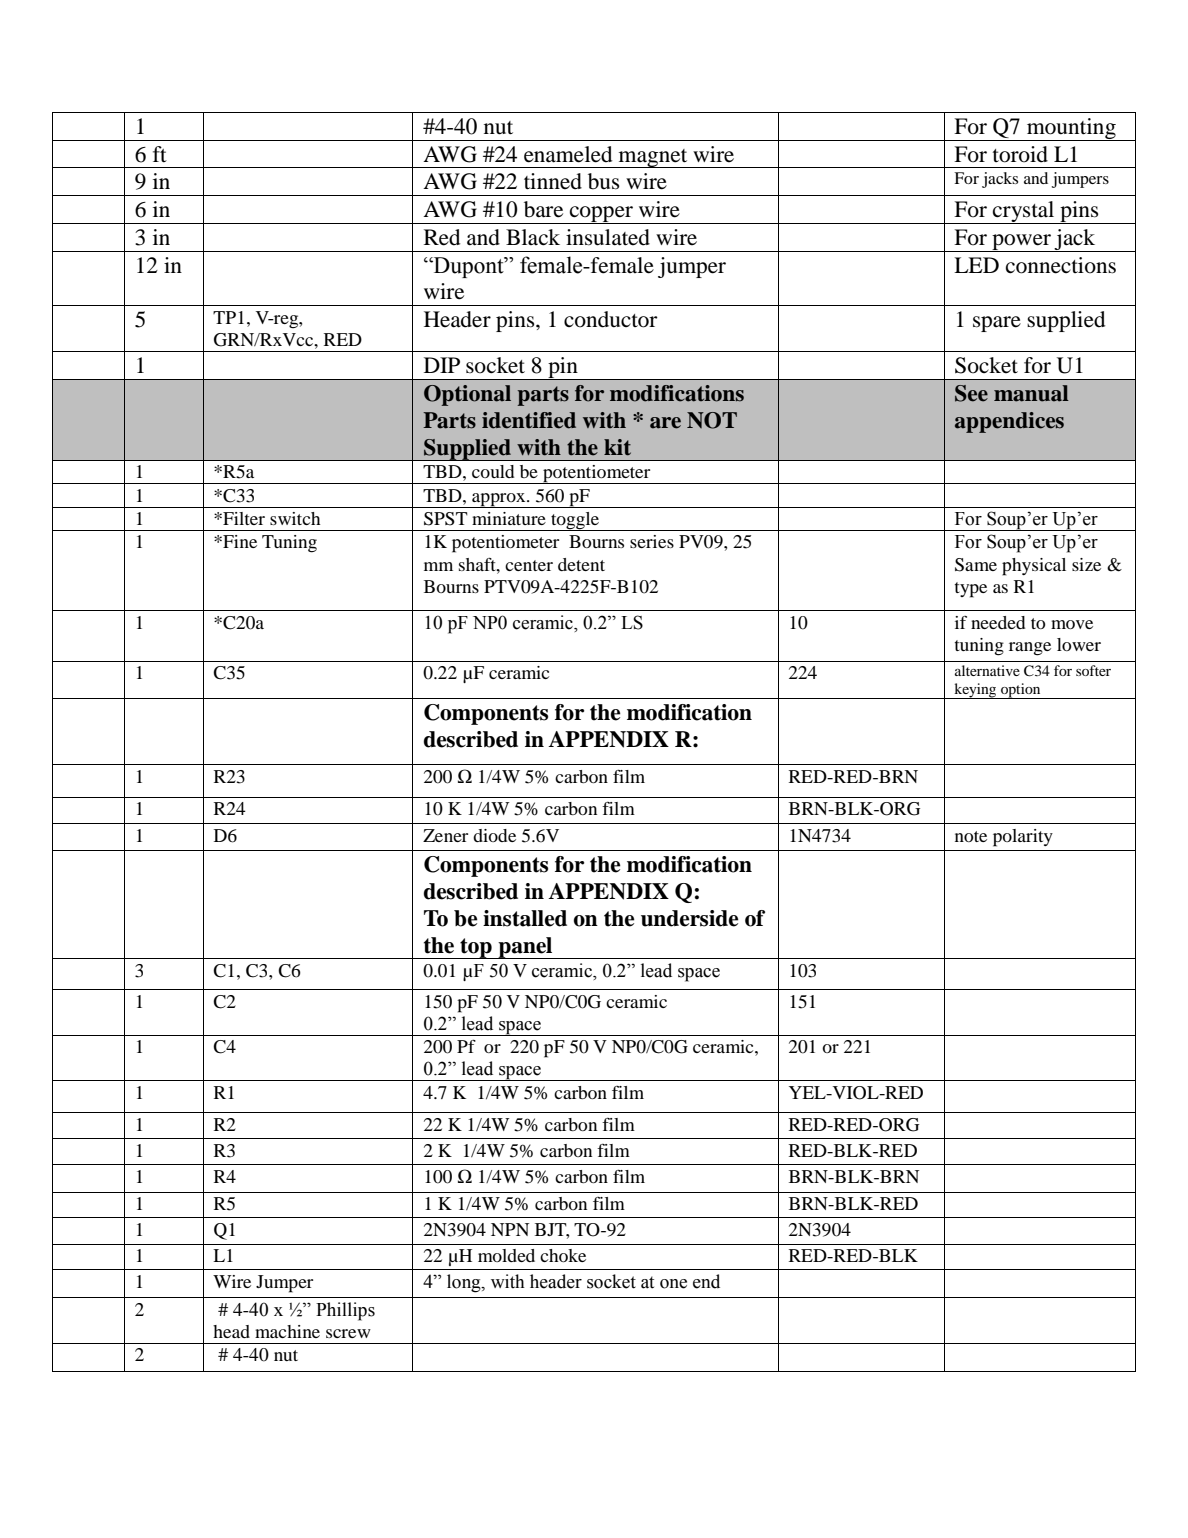 The image size is (1188, 1538). What do you see at coordinates (690, 918) in the screenshot?
I see `underside` at bounding box center [690, 918].
